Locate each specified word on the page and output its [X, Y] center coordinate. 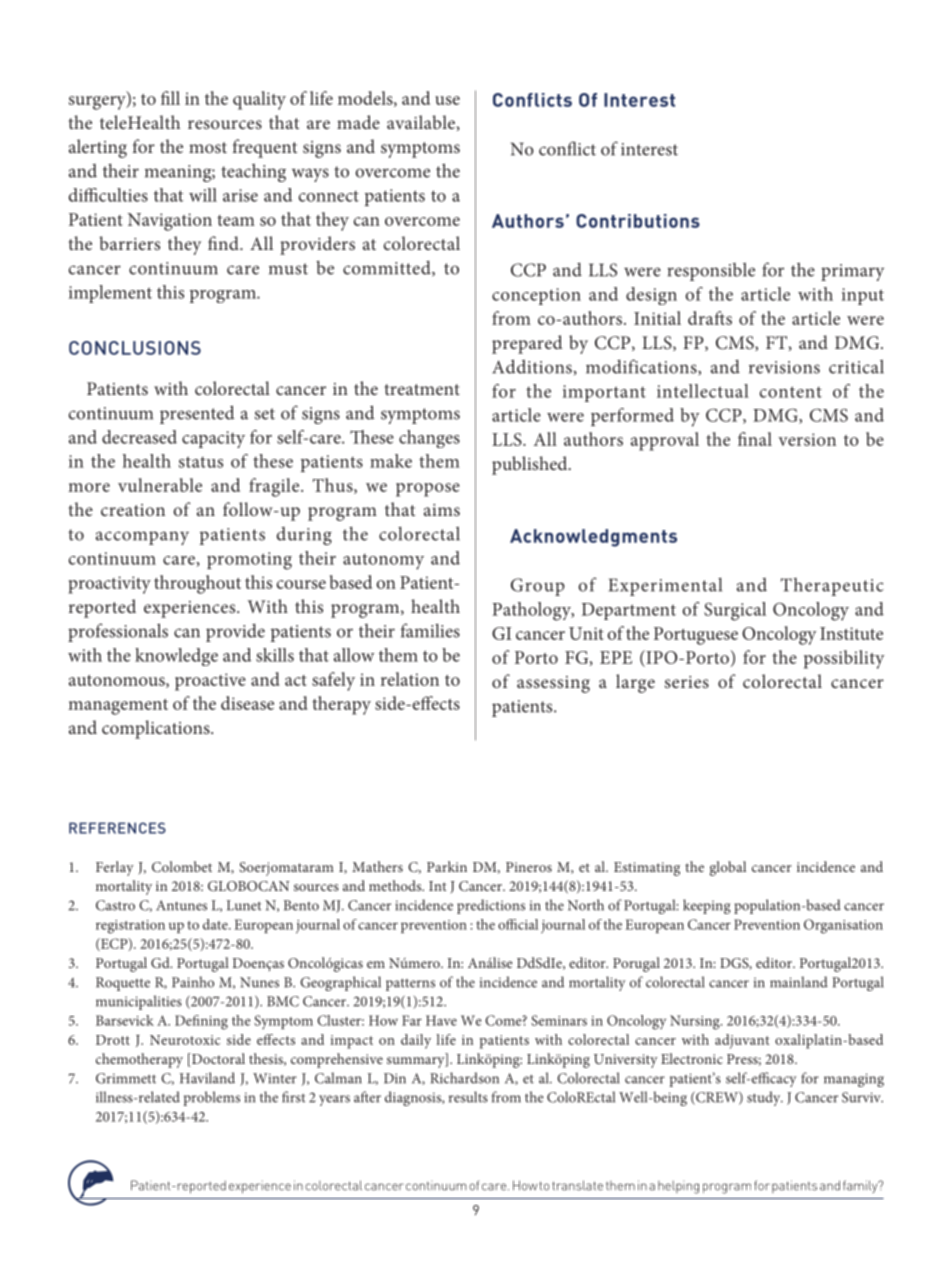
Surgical [735, 611]
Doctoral [217, 1060]
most [208, 147]
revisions [784, 367]
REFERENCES [117, 828]
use [447, 100]
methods [396, 885]
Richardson [464, 1078]
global [728, 868]
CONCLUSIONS [135, 348]
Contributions [638, 221]
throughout [197, 584]
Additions [533, 366]
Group [538, 587]
